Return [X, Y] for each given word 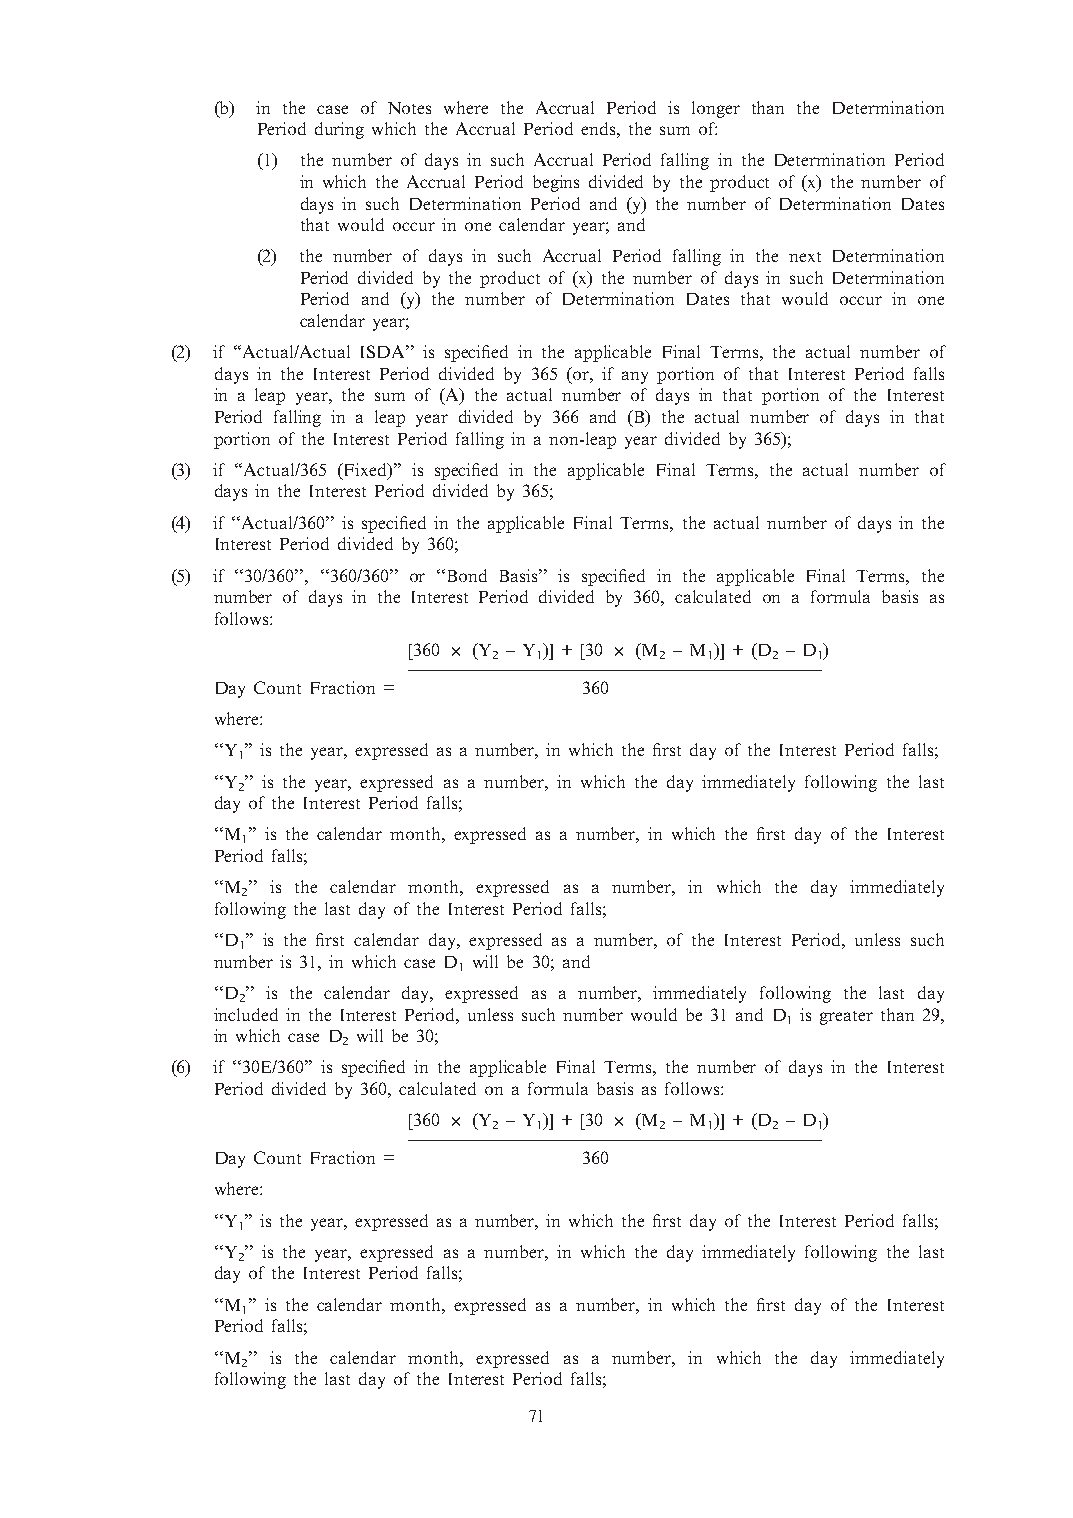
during [339, 130]
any [635, 377]
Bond [467, 575]
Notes [409, 108]
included [246, 1014]
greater [846, 1018]
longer [716, 109]
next [805, 257]
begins [556, 183]
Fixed [366, 471]
